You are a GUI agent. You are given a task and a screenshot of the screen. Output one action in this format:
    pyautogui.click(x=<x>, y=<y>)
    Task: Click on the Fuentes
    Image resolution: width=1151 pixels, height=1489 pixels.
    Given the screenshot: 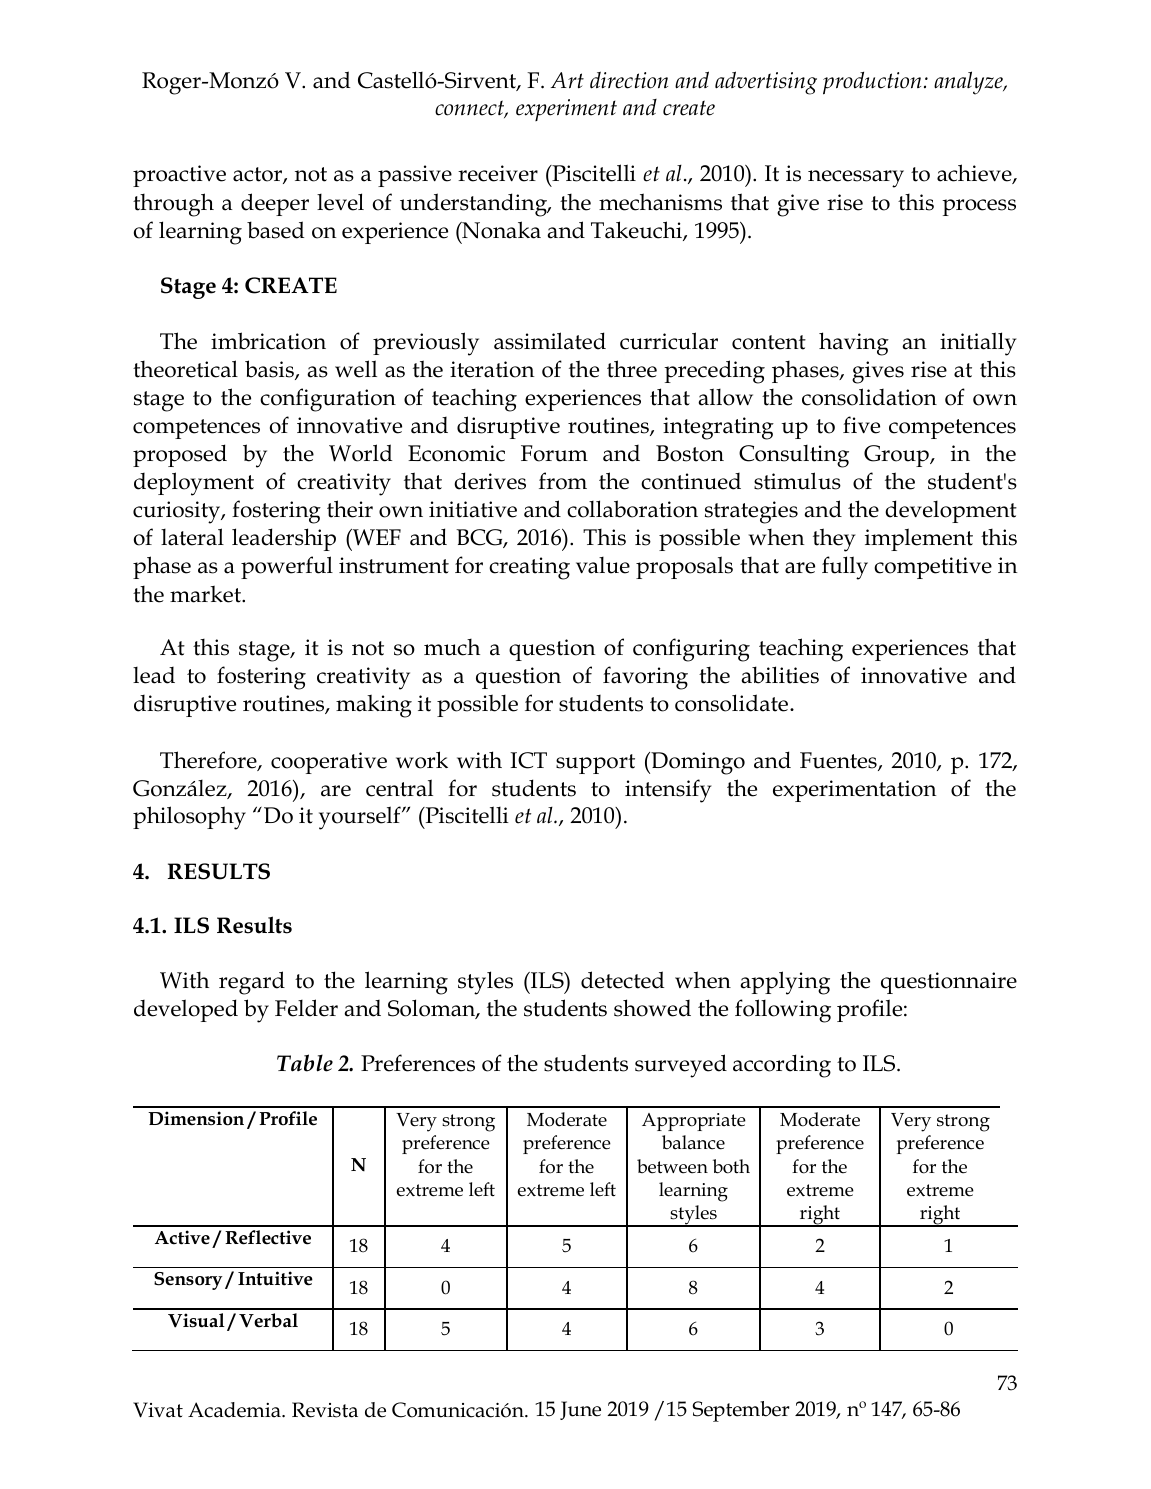 What is the action you would take?
    pyautogui.click(x=839, y=761)
